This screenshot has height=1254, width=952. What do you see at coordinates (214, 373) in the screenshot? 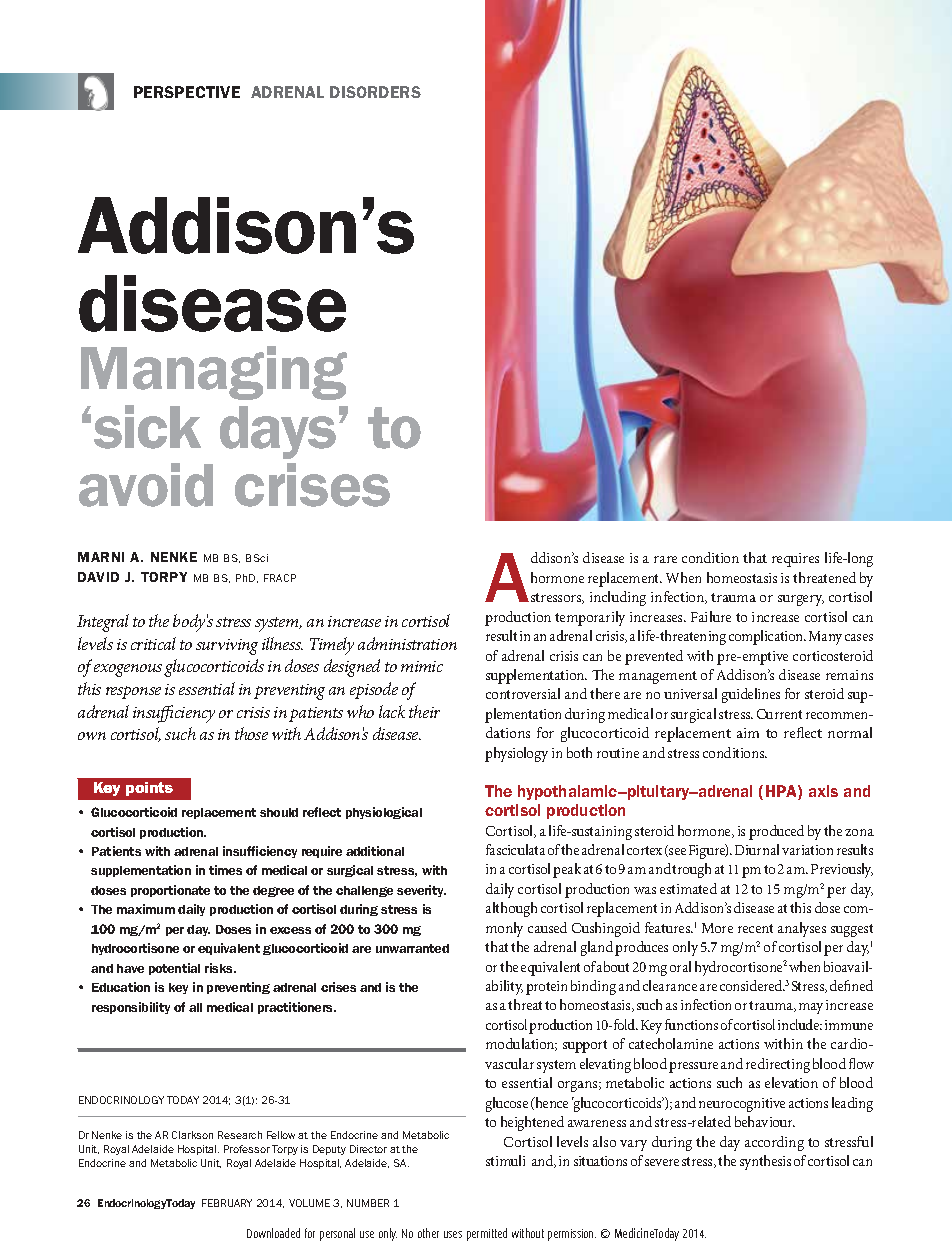
I see `Managing` at bounding box center [214, 373].
